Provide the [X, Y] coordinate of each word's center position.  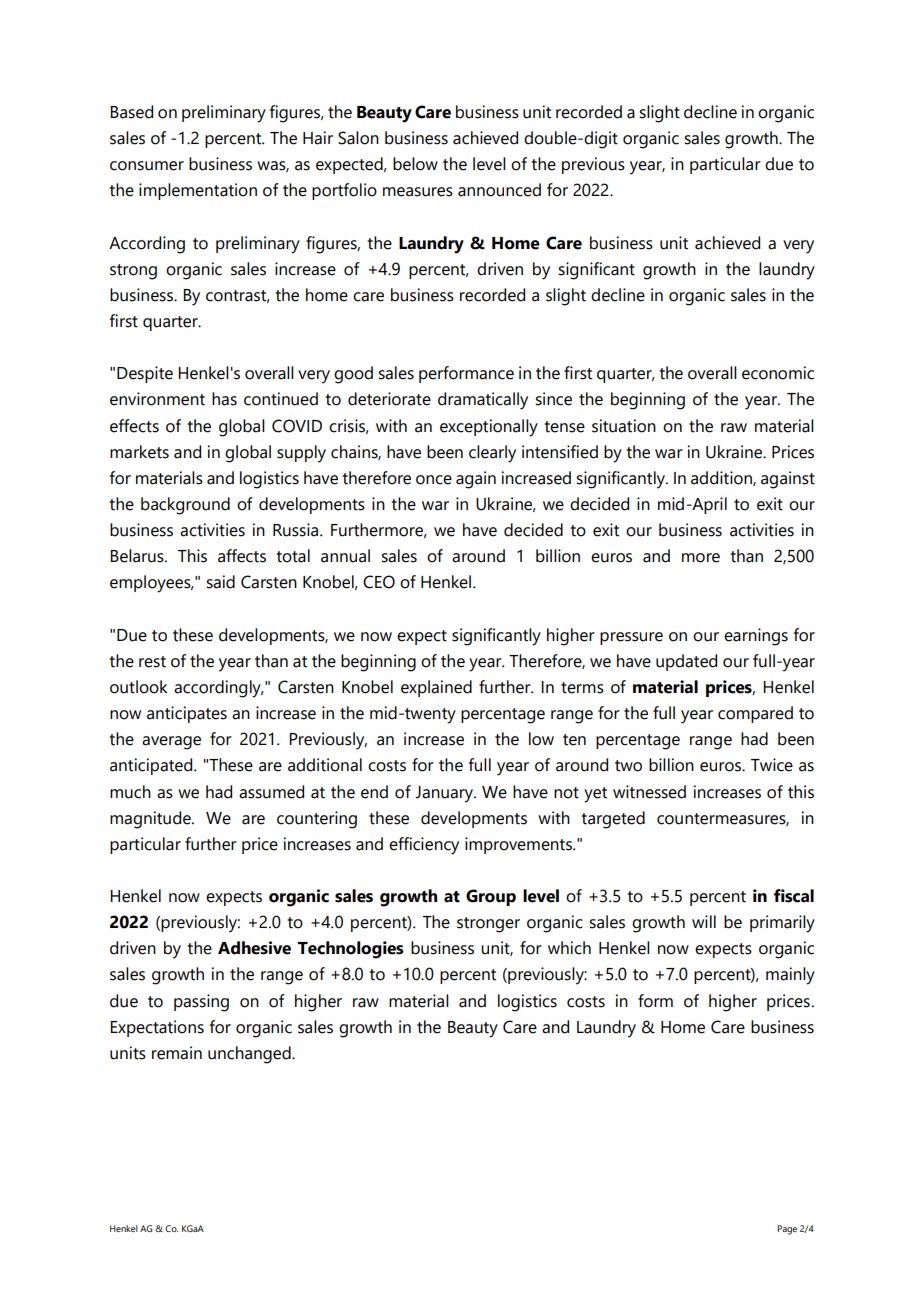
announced [499, 190]
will [704, 921]
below [415, 164]
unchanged [250, 1055]
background [185, 506]
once [434, 480]
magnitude [151, 820]
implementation [198, 191]
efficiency [424, 846]
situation [624, 426]
